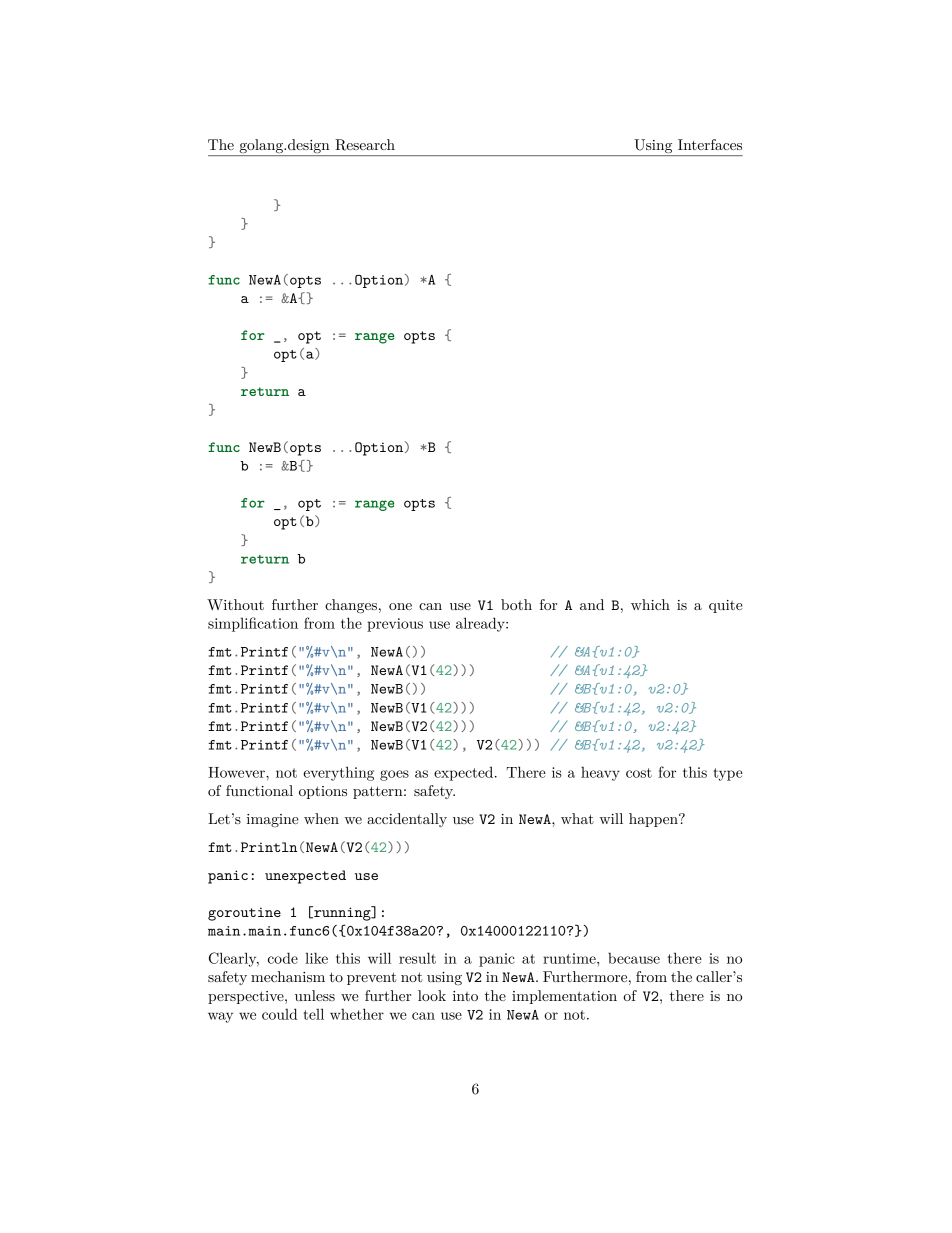 The width and height of the screenshot is (952, 1233). Describe the element at coordinates (726, 606) in the screenshot. I see `quite` at that location.
